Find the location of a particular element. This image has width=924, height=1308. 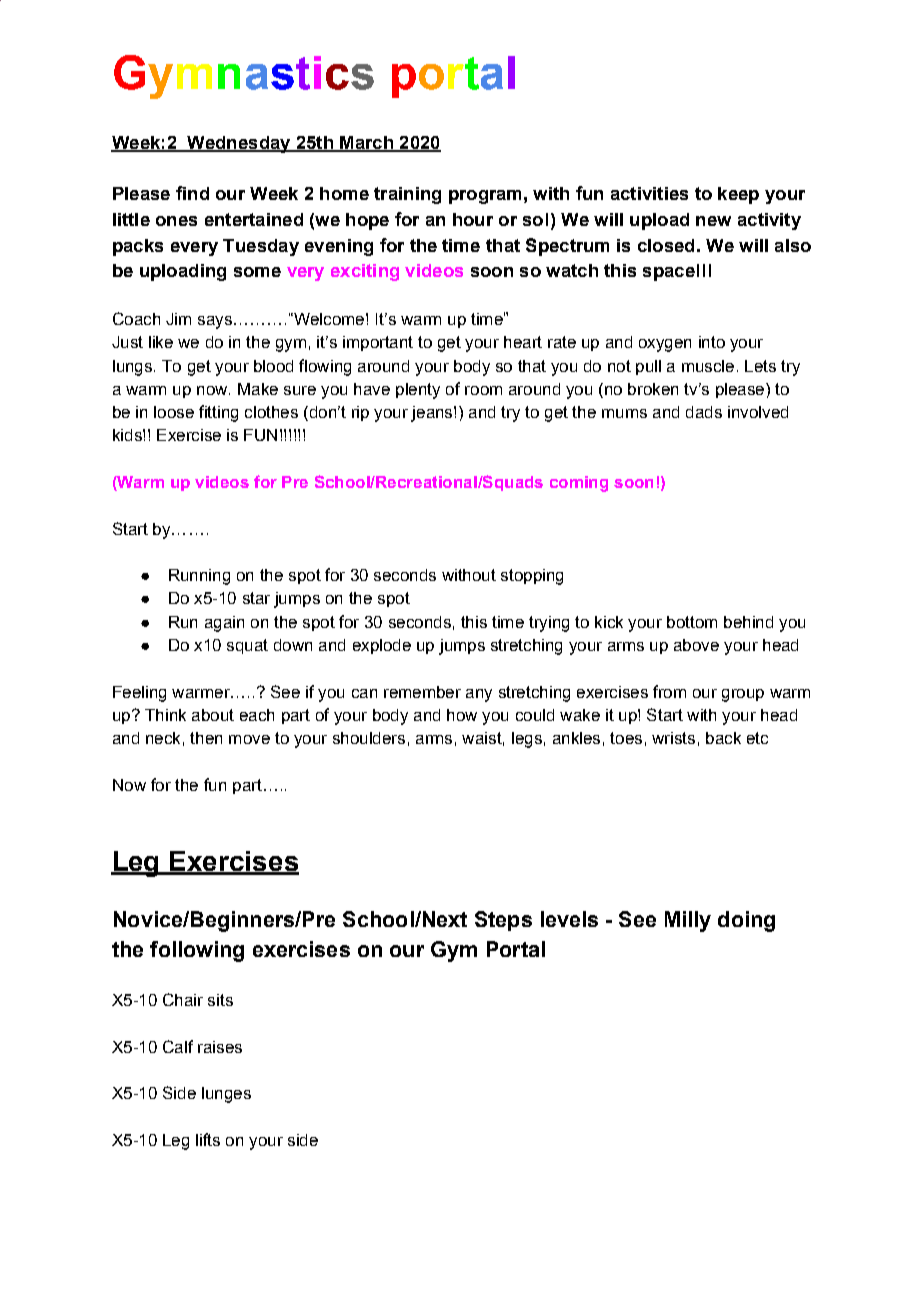

find is located at coordinates (192, 193).
